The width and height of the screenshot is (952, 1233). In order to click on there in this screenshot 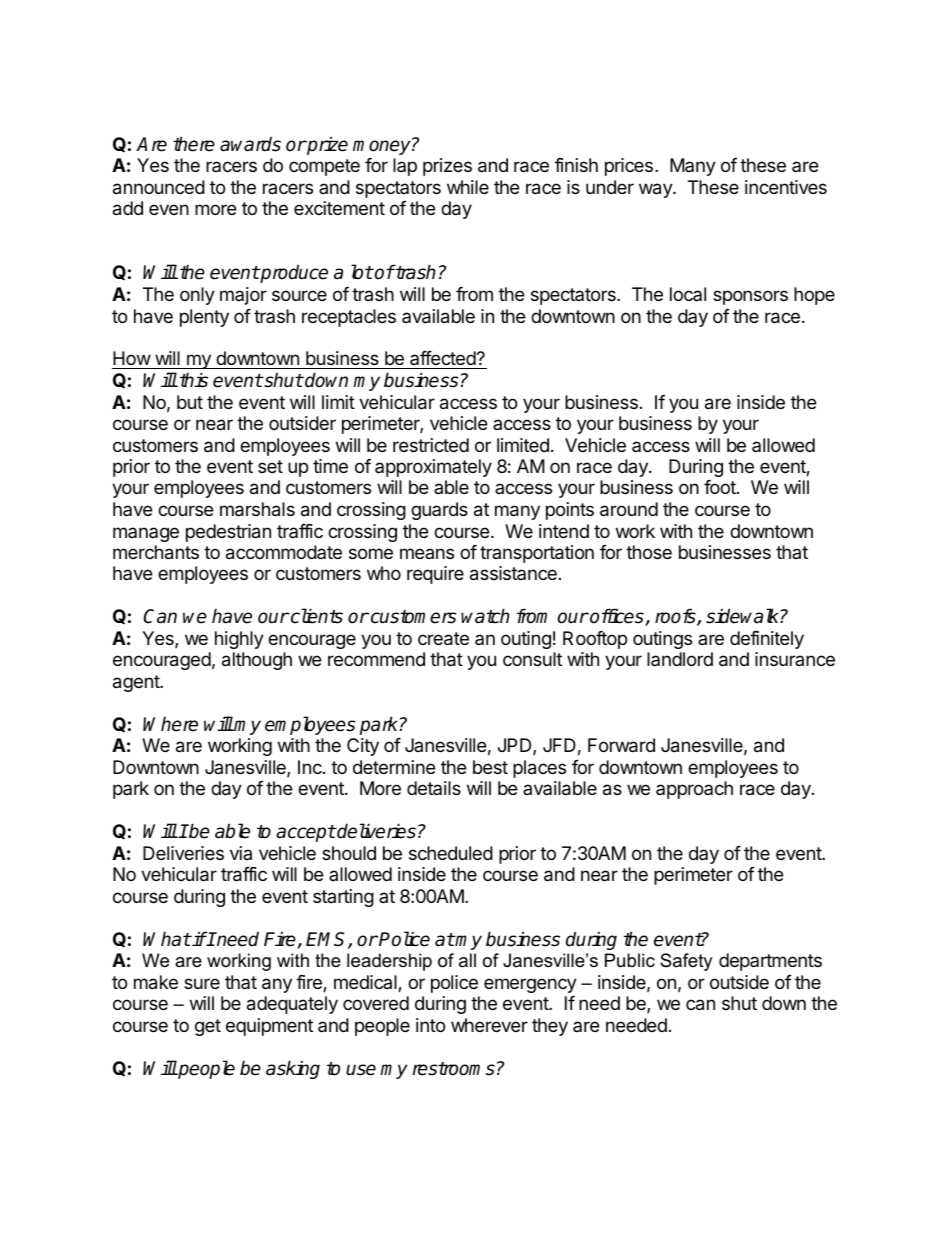, I will do `click(194, 144)`.
